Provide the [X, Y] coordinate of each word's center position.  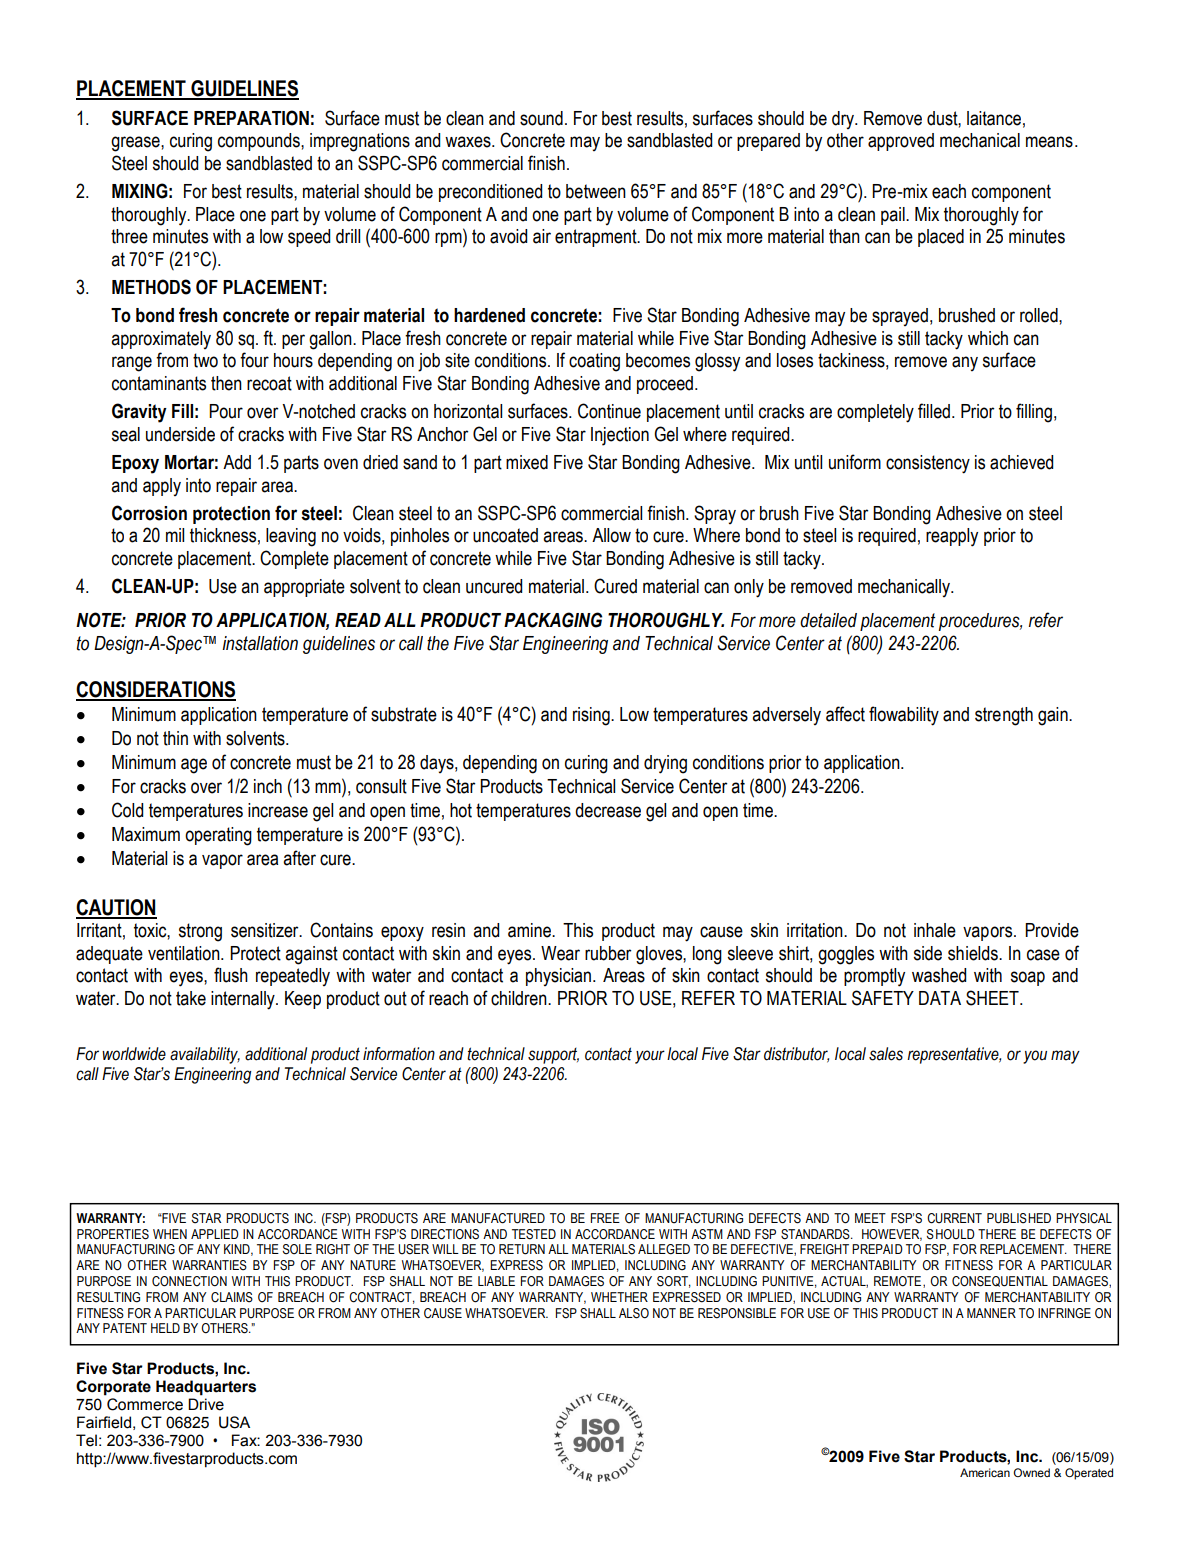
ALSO [634, 1313]
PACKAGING [553, 620]
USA [234, 1422]
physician [558, 977]
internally [244, 1000]
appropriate [304, 588]
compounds [260, 142]
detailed [828, 620]
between [596, 191]
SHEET [993, 998]
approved [901, 142]
